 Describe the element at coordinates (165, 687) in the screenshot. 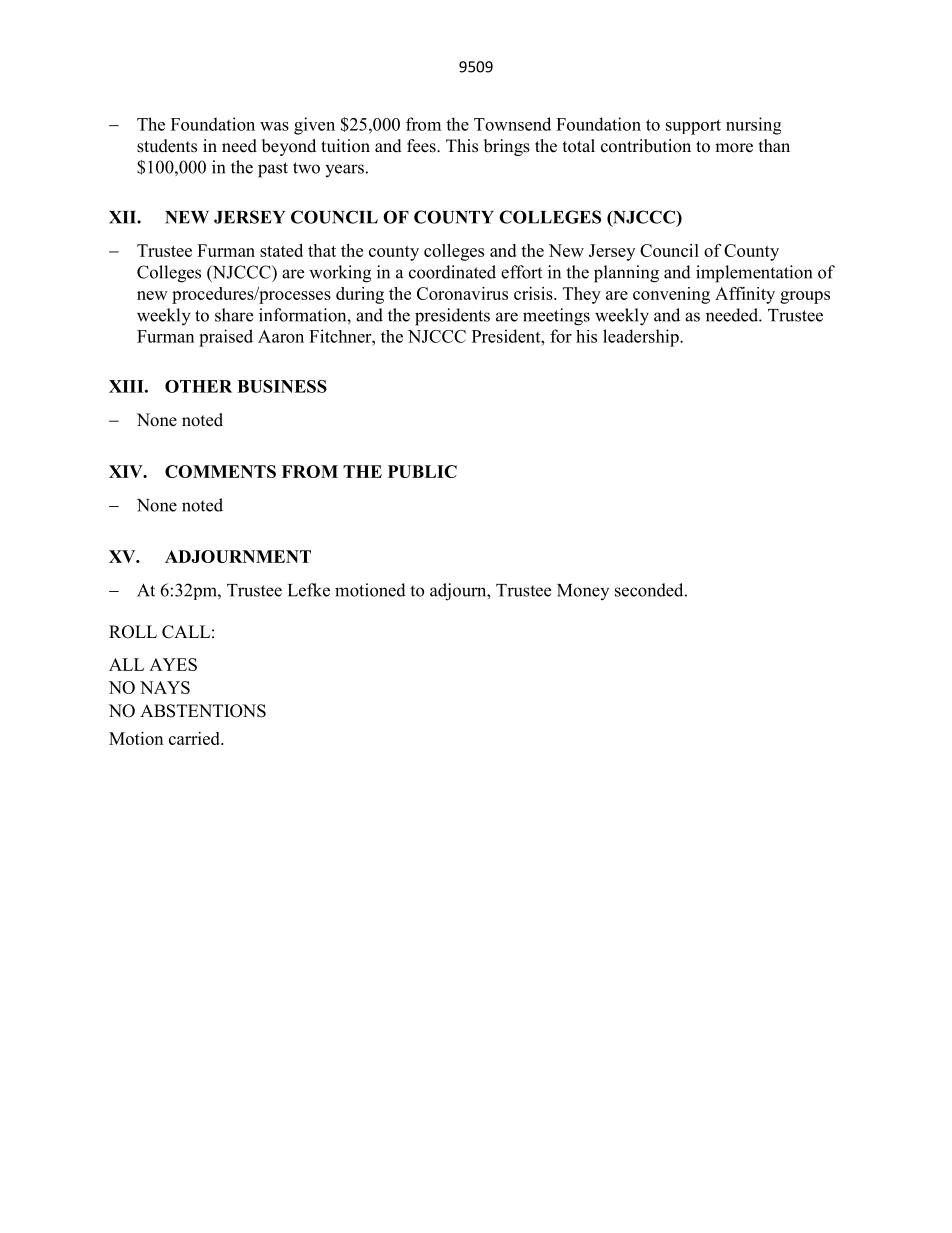

I see `NAYS` at that location.
